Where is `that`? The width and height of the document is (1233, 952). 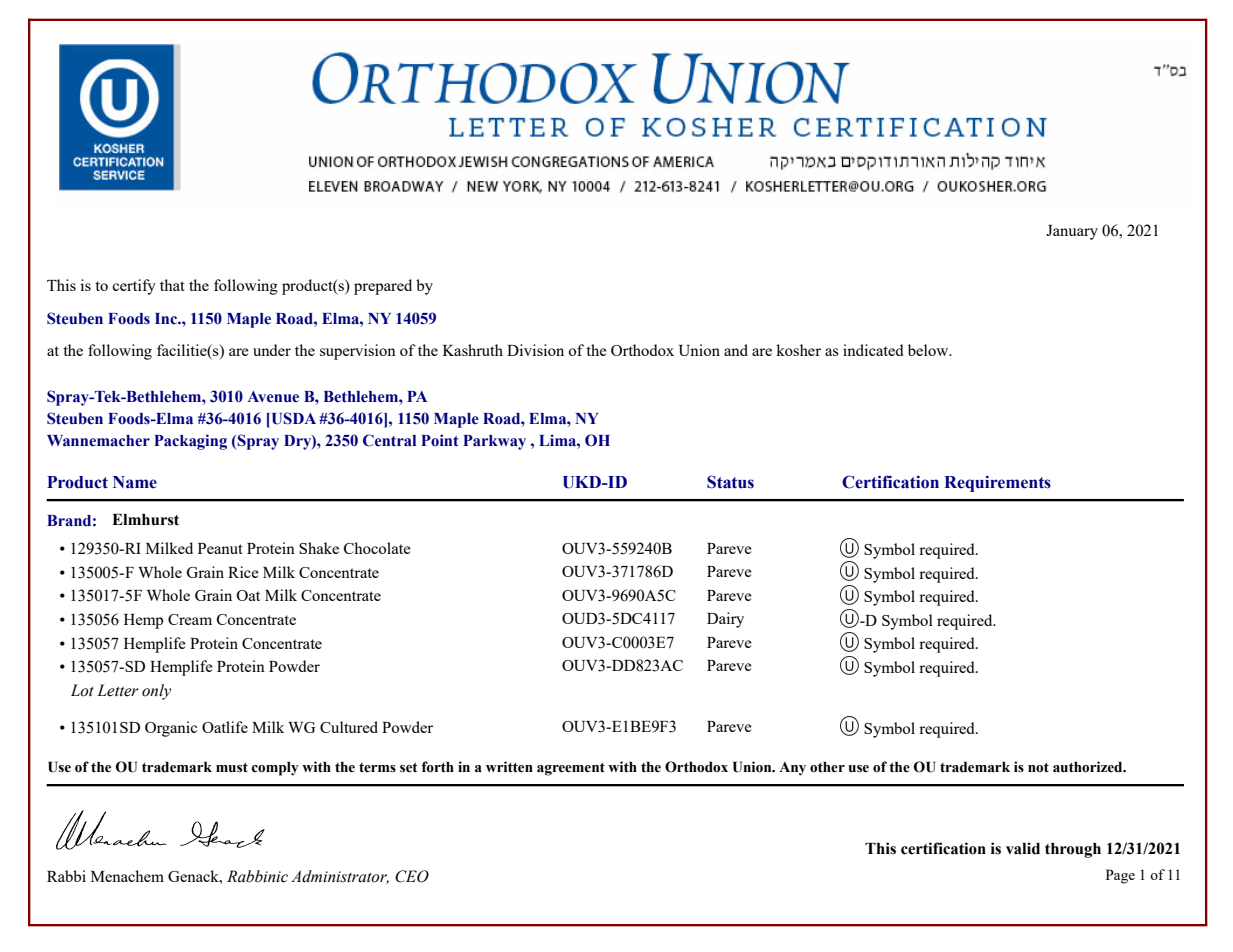 that is located at coordinates (172, 285).
